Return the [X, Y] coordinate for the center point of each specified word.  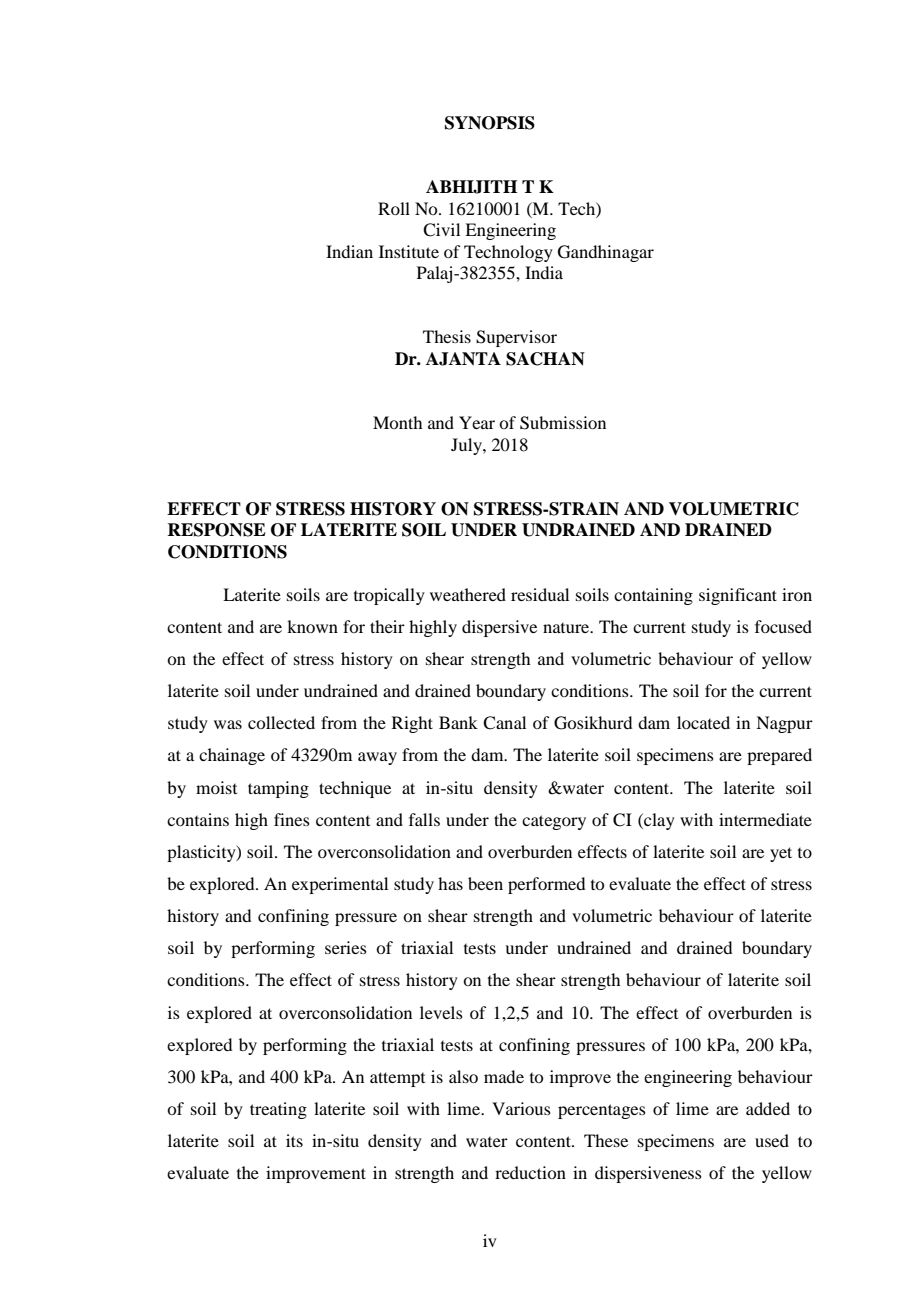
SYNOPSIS [490, 123]
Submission [563, 423]
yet [781, 854]
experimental [340, 885]
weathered [468, 594]
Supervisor [516, 338]
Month [397, 422]
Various [521, 1108]
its [294, 1140]
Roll [394, 208]
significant [738, 596]
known [312, 626]
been [485, 883]
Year [477, 422]
